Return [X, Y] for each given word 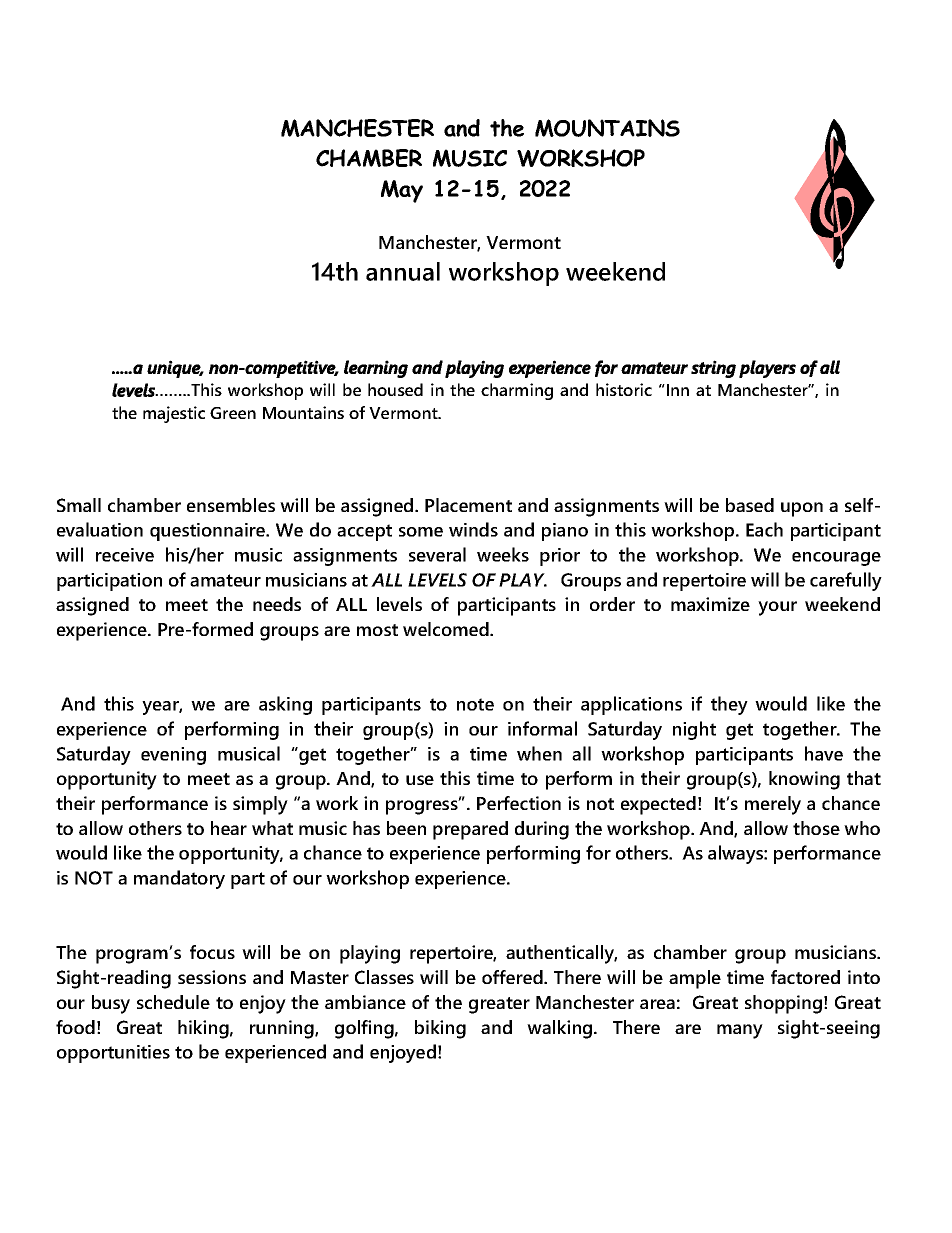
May [402, 191]
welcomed [447, 629]
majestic [174, 414]
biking [440, 1029]
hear [229, 828]
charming [517, 391]
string [713, 369]
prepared [470, 830]
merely [773, 805]
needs [277, 604]
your [777, 608]
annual [403, 271]
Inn [678, 390]
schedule [173, 1002]
